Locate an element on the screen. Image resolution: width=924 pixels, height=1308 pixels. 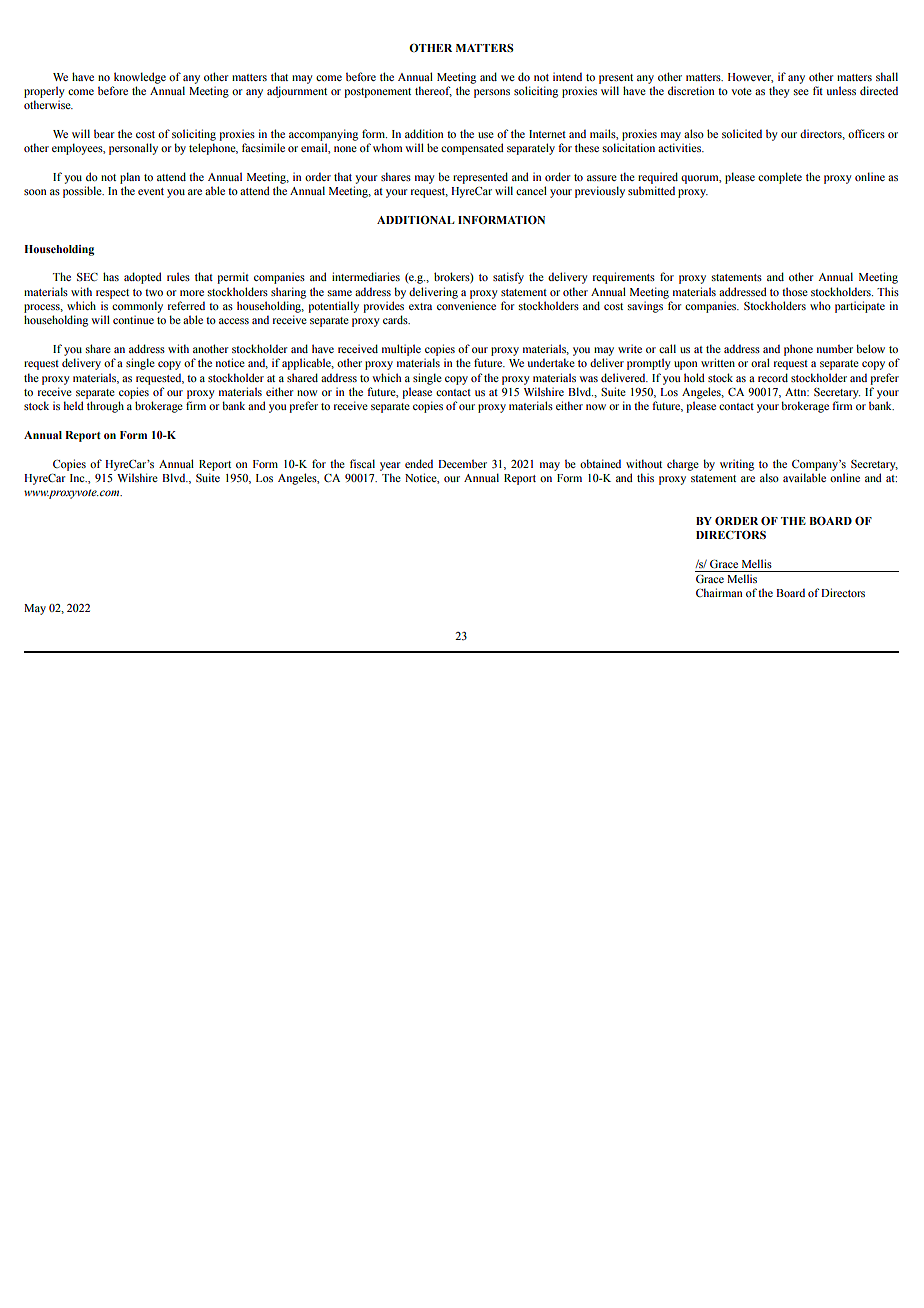
Inc is located at coordinates (78, 478).
